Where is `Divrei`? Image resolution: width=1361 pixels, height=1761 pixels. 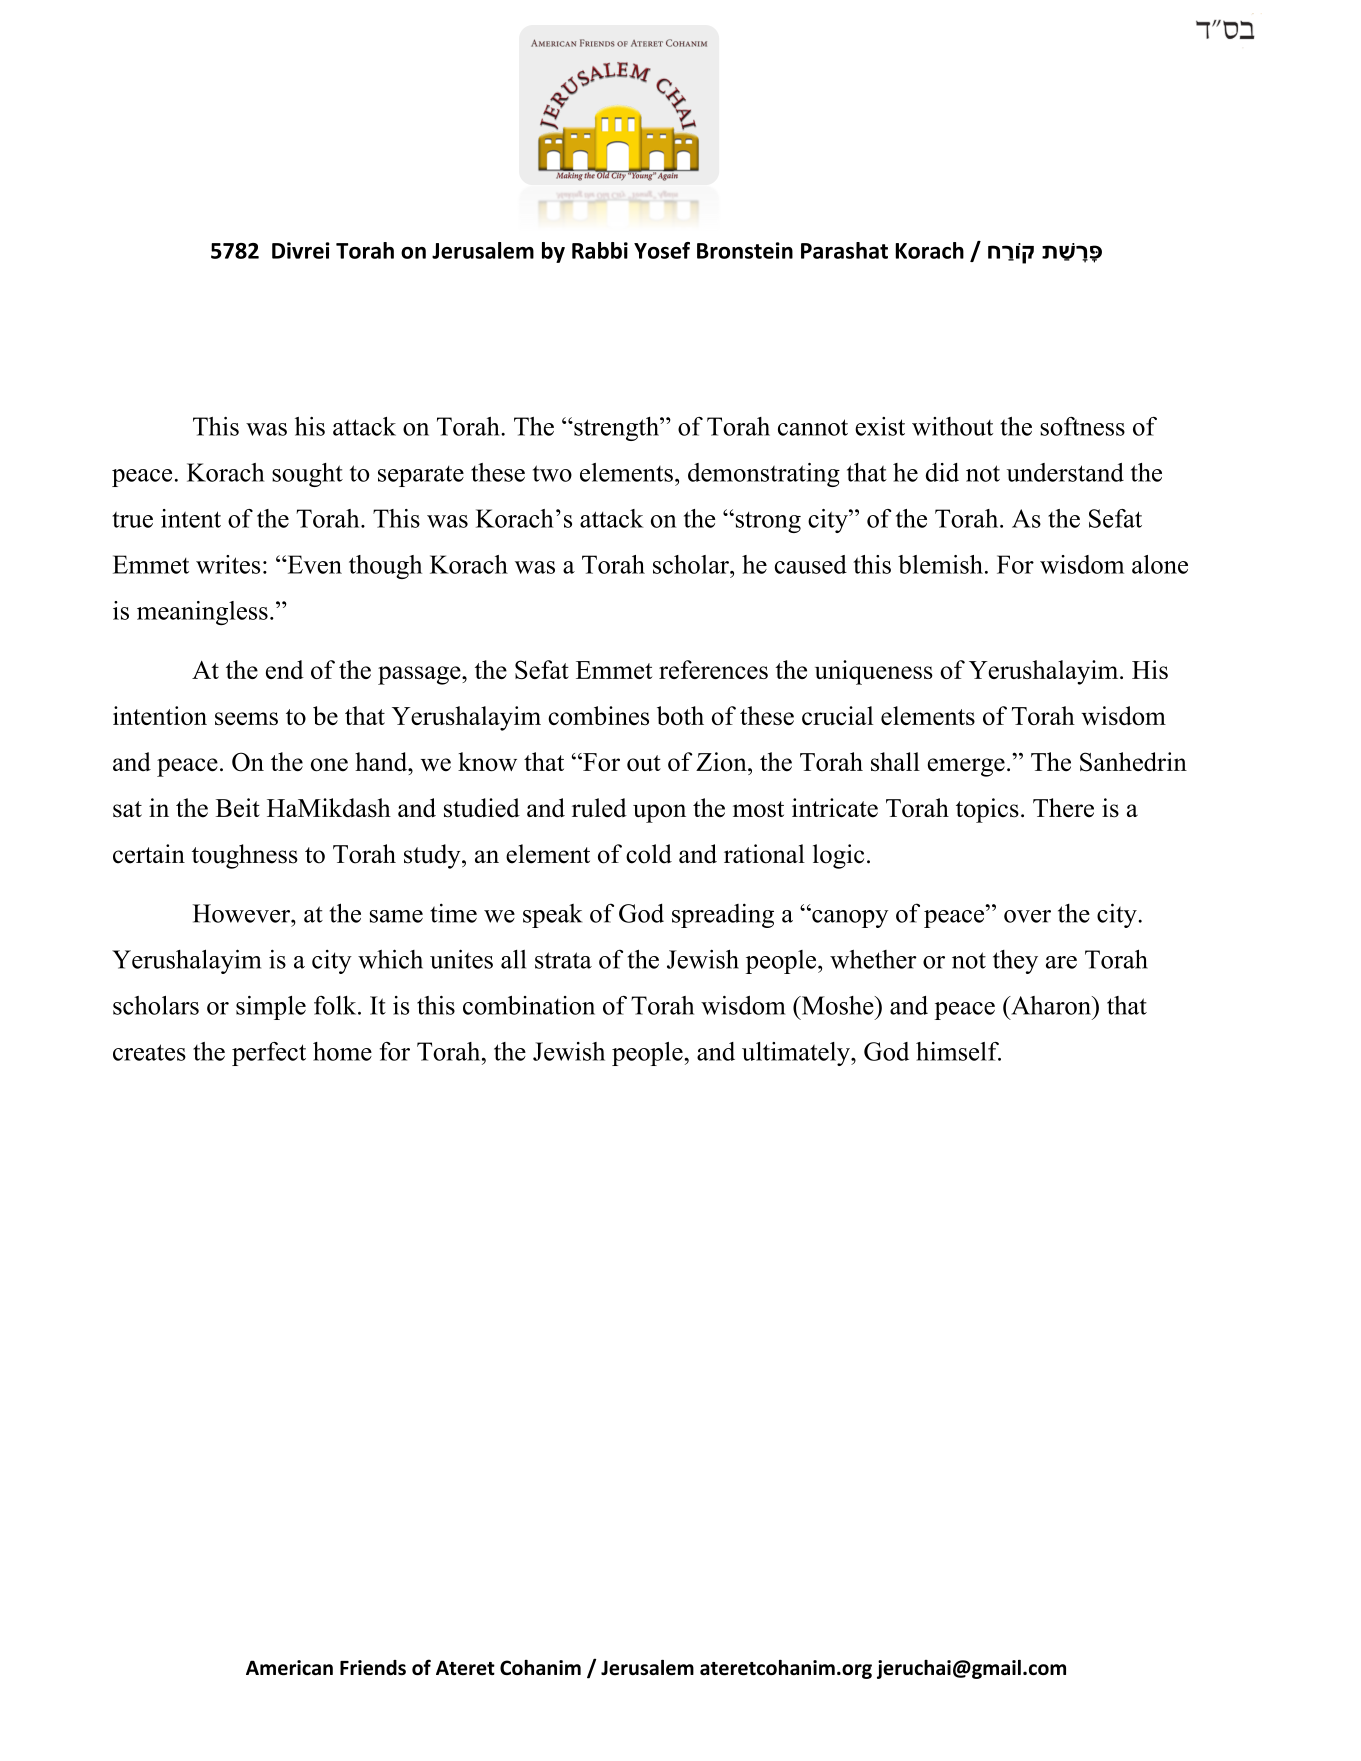
Divrei is located at coordinates (301, 250).
